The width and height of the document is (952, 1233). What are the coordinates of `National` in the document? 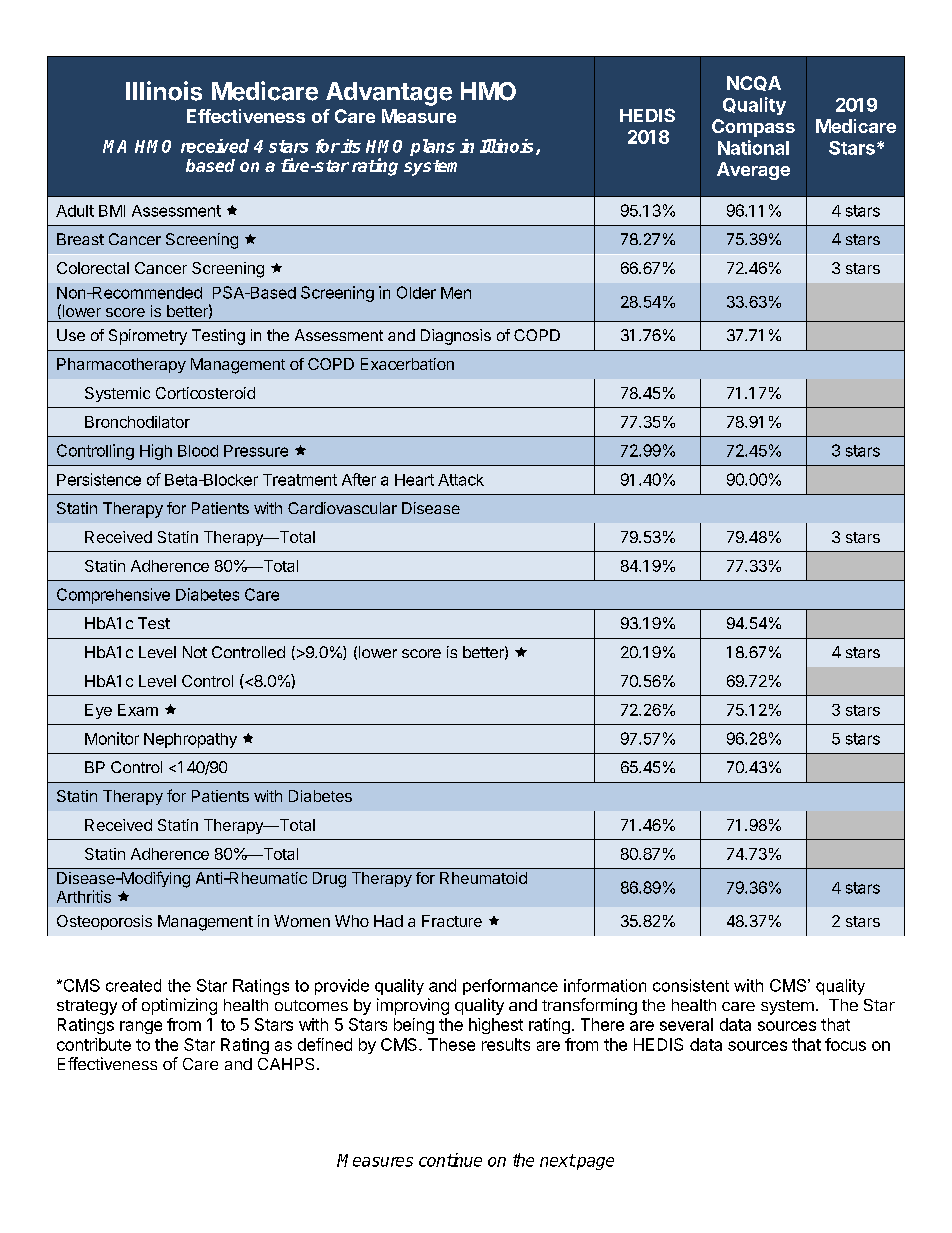 It's located at (753, 147).
